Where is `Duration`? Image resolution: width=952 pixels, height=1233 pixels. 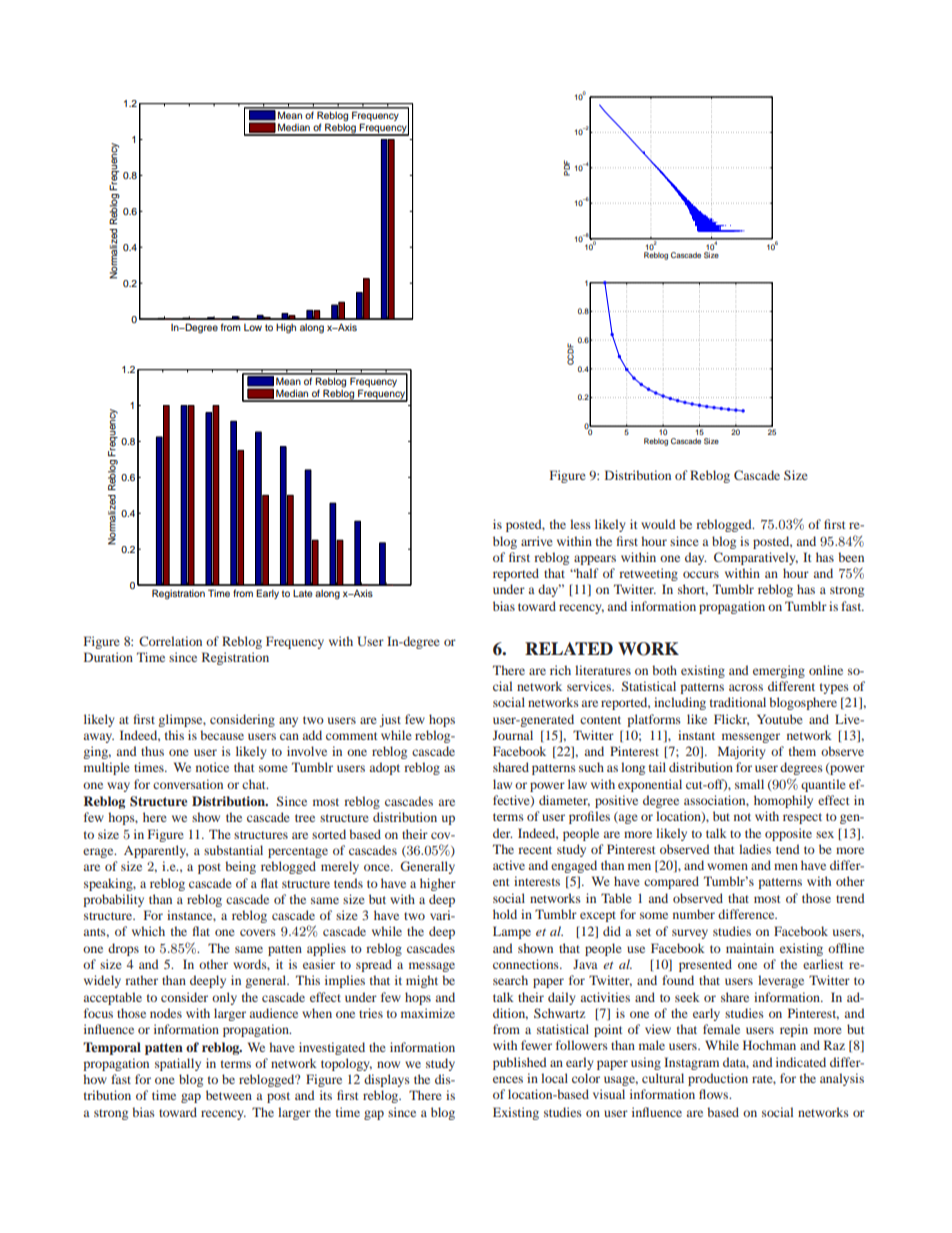
Duration is located at coordinates (108, 657).
